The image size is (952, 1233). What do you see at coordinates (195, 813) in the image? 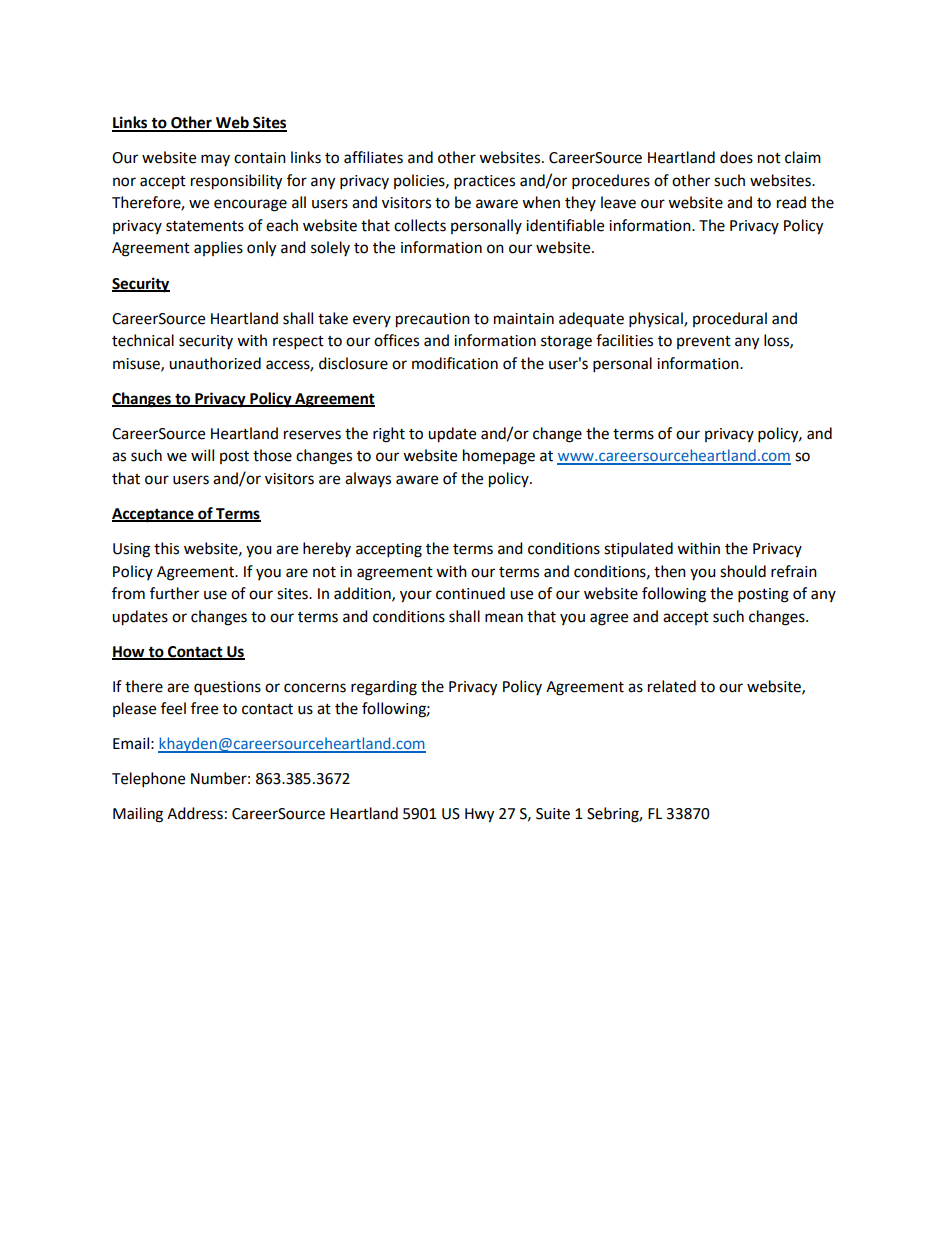
I see `Address` at bounding box center [195, 813].
